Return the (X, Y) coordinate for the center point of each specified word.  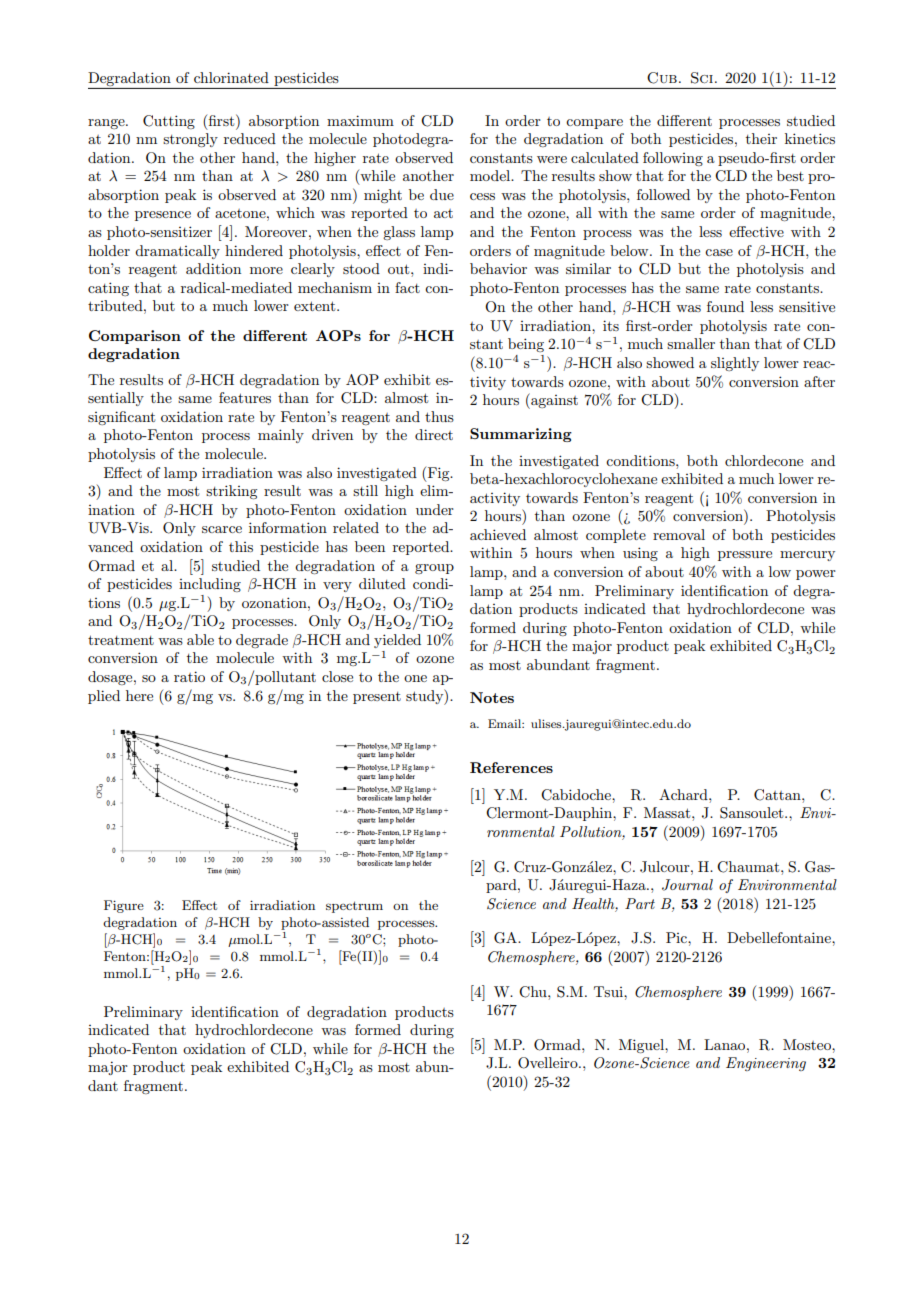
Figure (124, 906)
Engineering (766, 1064)
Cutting (169, 122)
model (491, 175)
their (761, 138)
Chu (534, 992)
